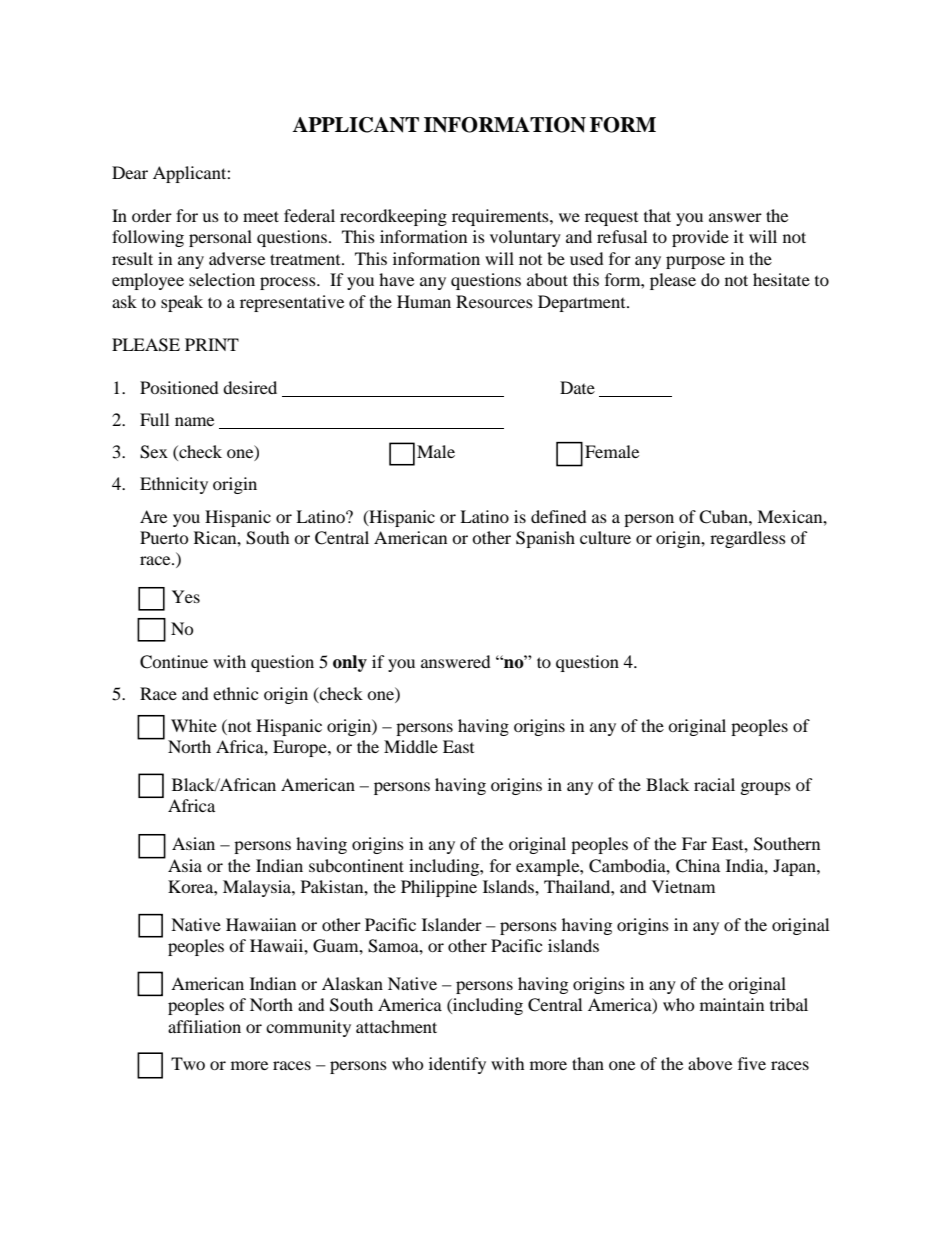  I want to click on White, so click(194, 725).
